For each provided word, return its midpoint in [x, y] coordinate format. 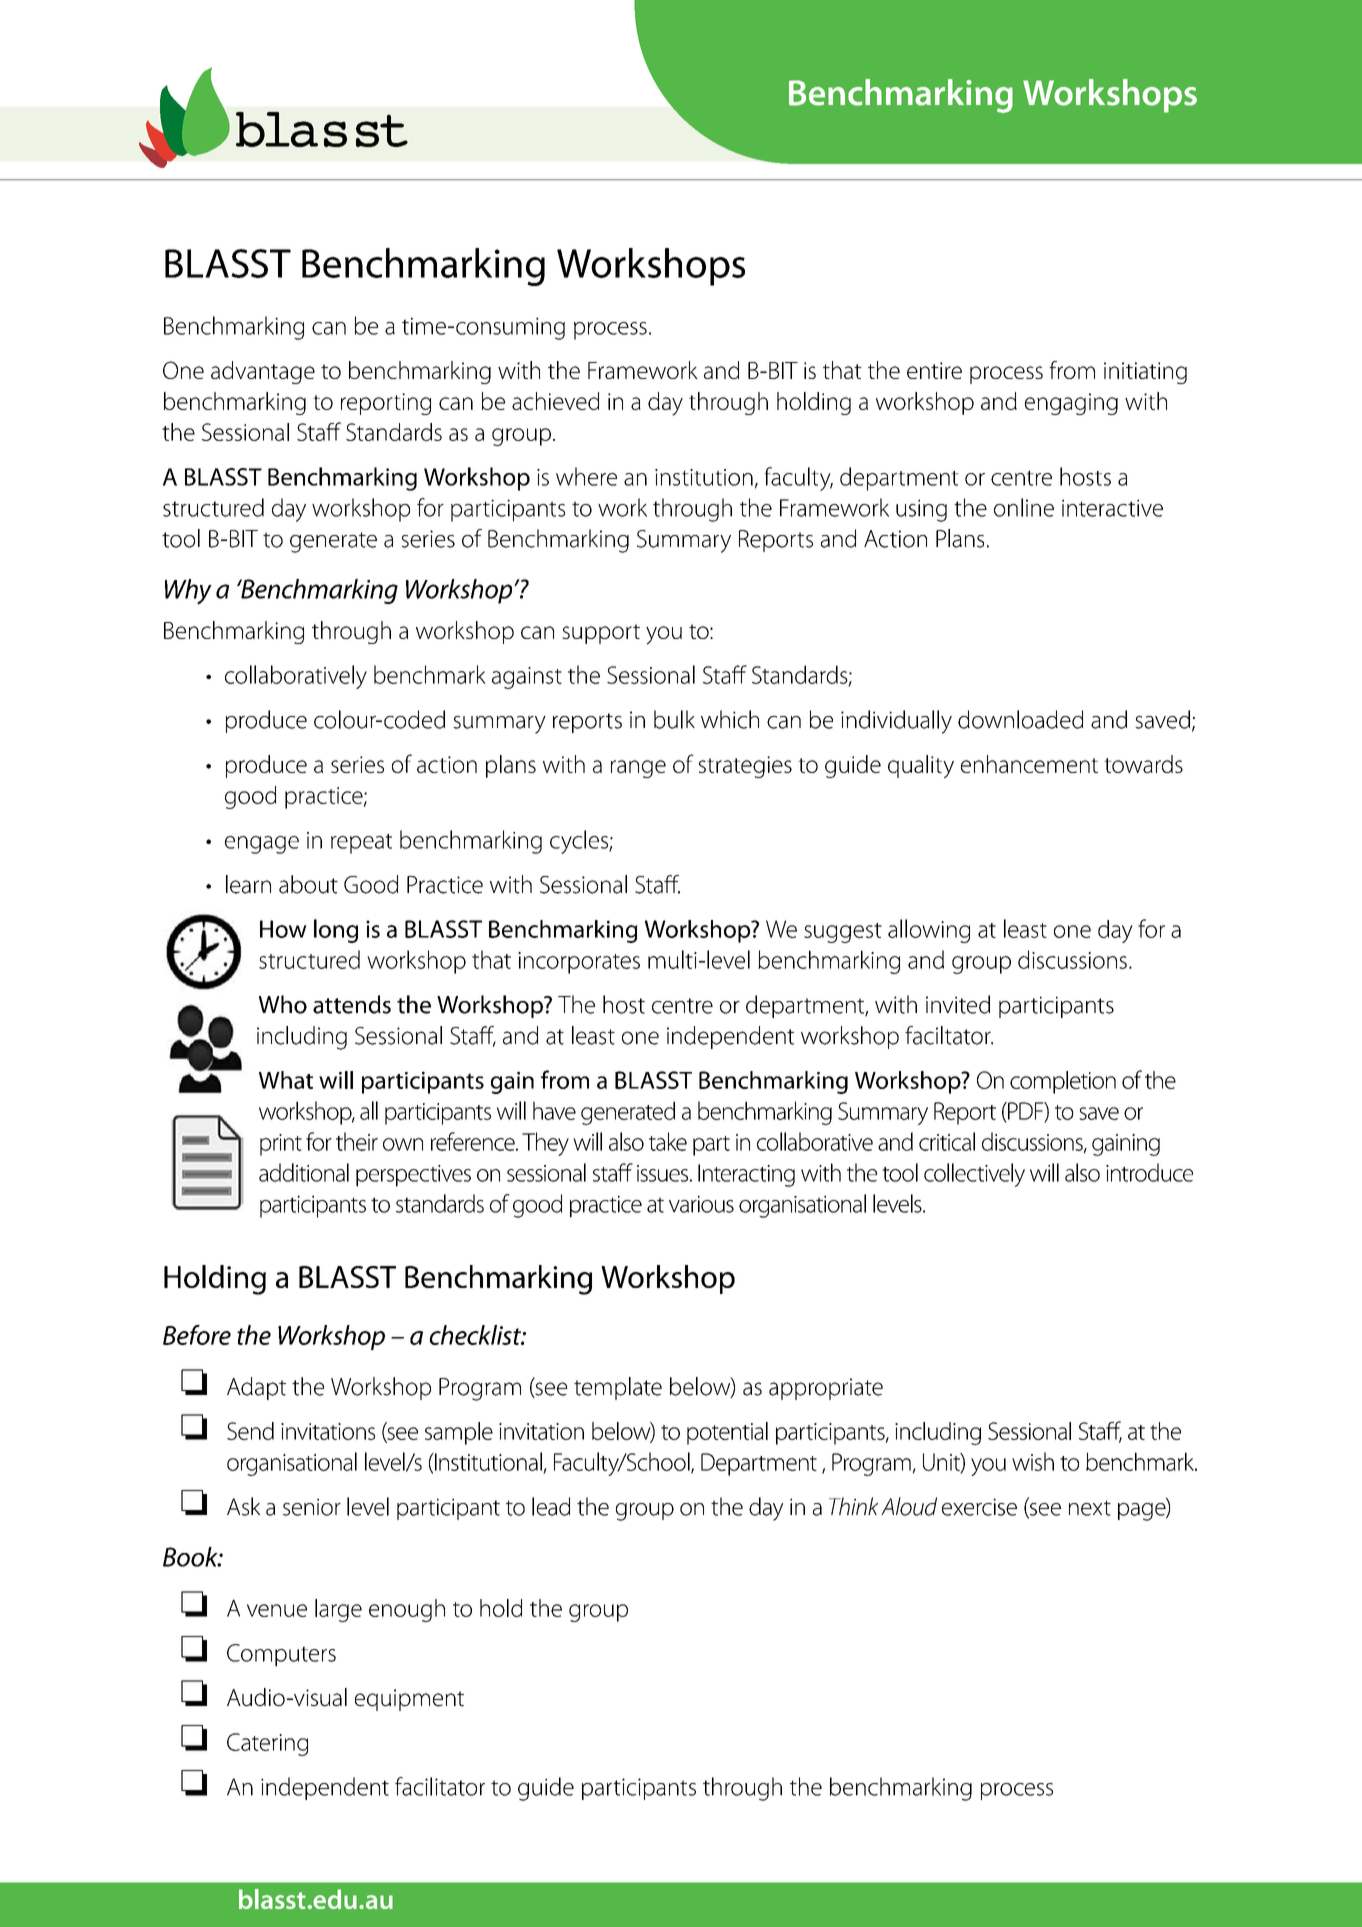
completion [1063, 1082]
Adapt [256, 1388]
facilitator [440, 1786]
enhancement [1029, 764]
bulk [674, 719]
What [286, 1080]
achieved [555, 401]
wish [1033, 1461]
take [668, 1141]
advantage [263, 372]
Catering [267, 1744]
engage [262, 845]
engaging [1071, 404]
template [618, 1388]
